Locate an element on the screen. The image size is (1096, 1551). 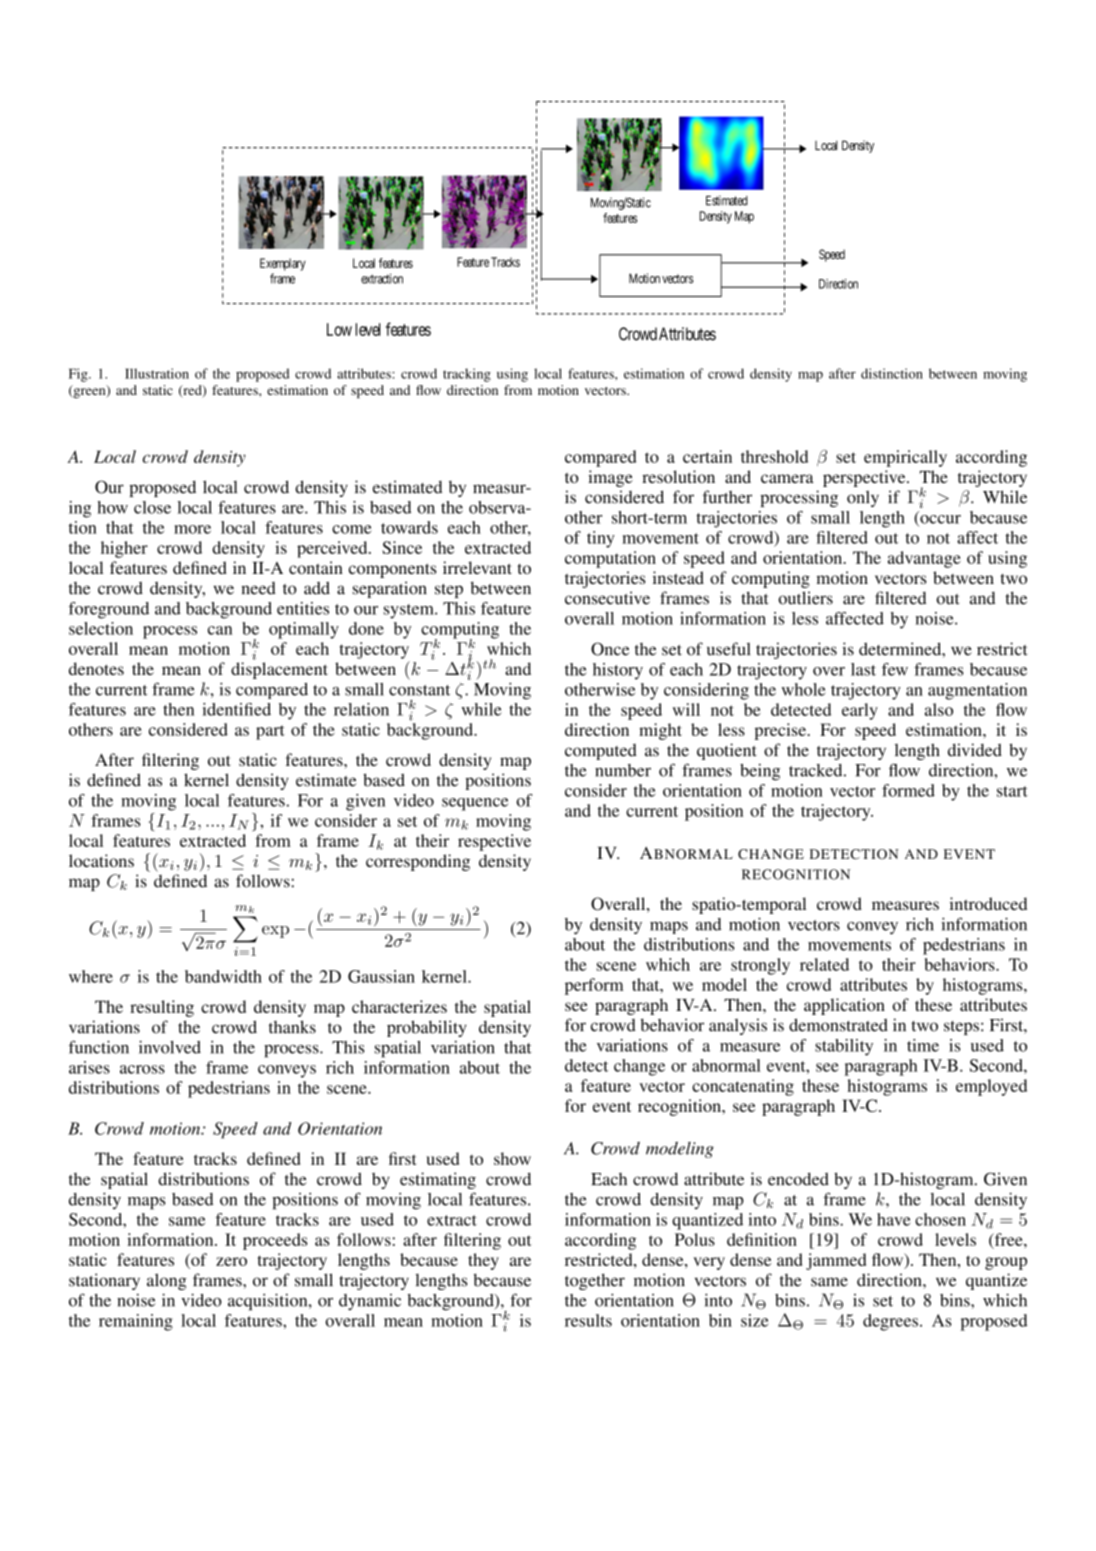
perform is located at coordinates (594, 986).
